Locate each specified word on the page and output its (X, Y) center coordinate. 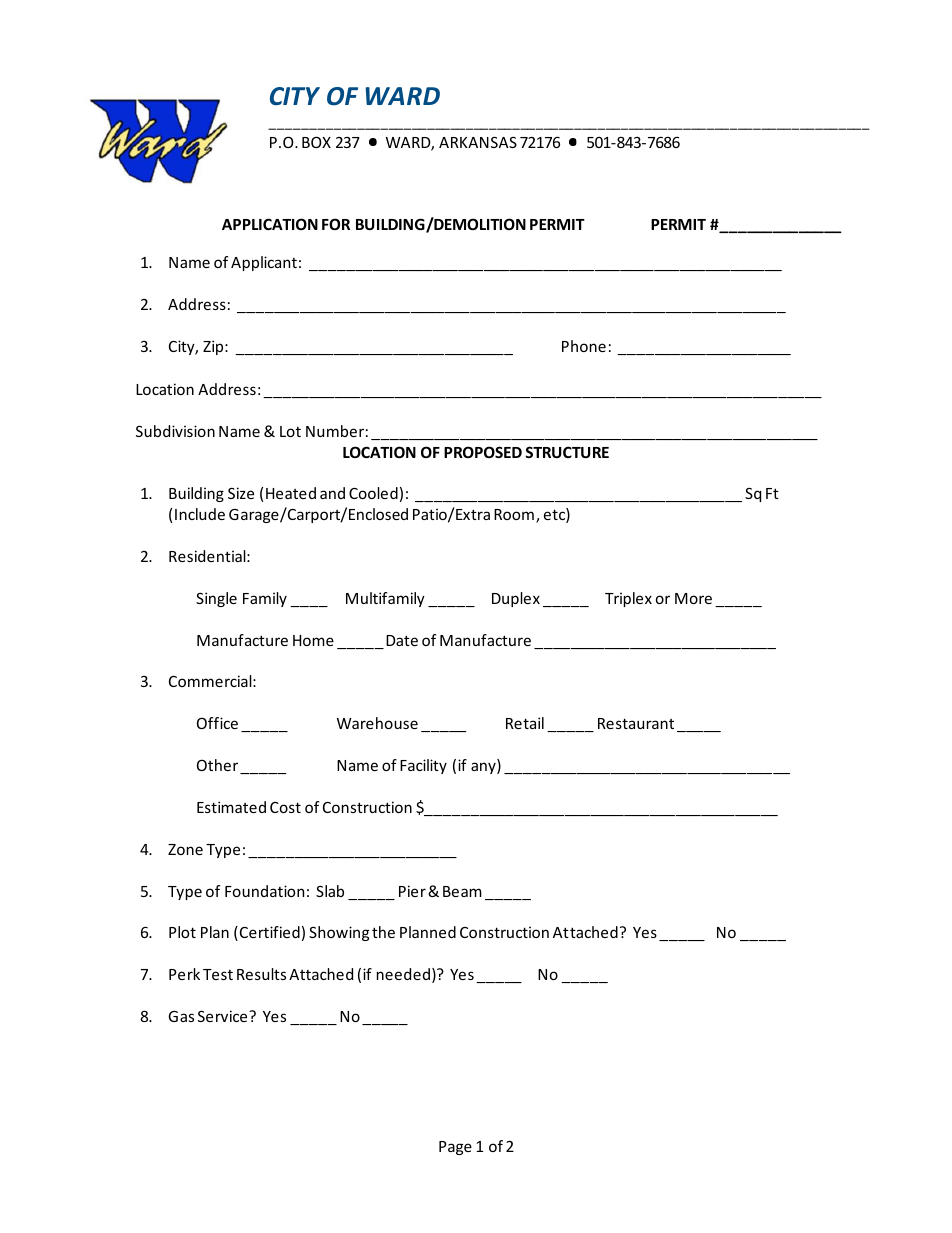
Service (224, 1016)
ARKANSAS (478, 142)
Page (455, 1148)
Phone (584, 346)
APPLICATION (270, 224)
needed (403, 974)
